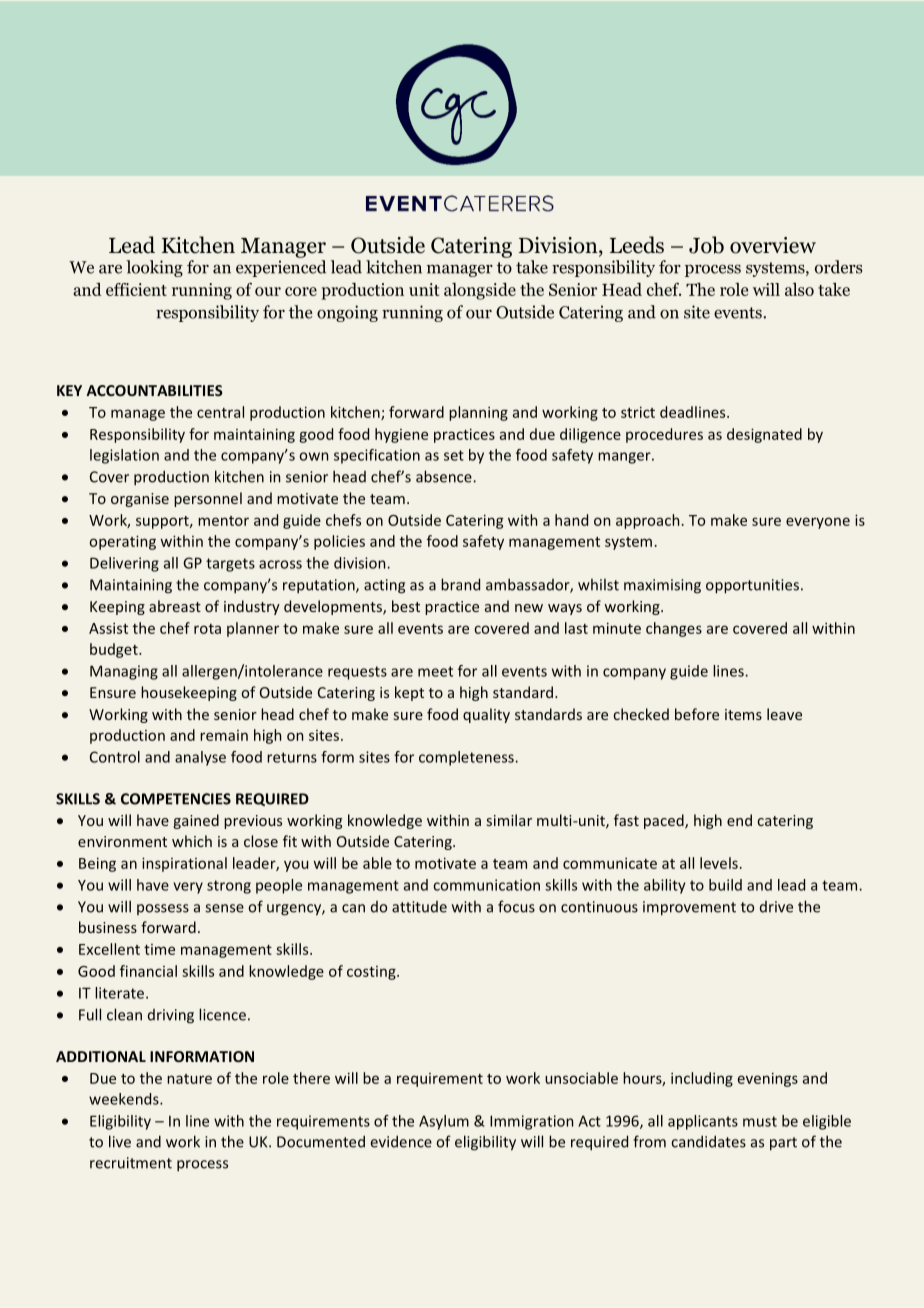  Describe the element at coordinates (743, 714) in the page. I see `items` at that location.
